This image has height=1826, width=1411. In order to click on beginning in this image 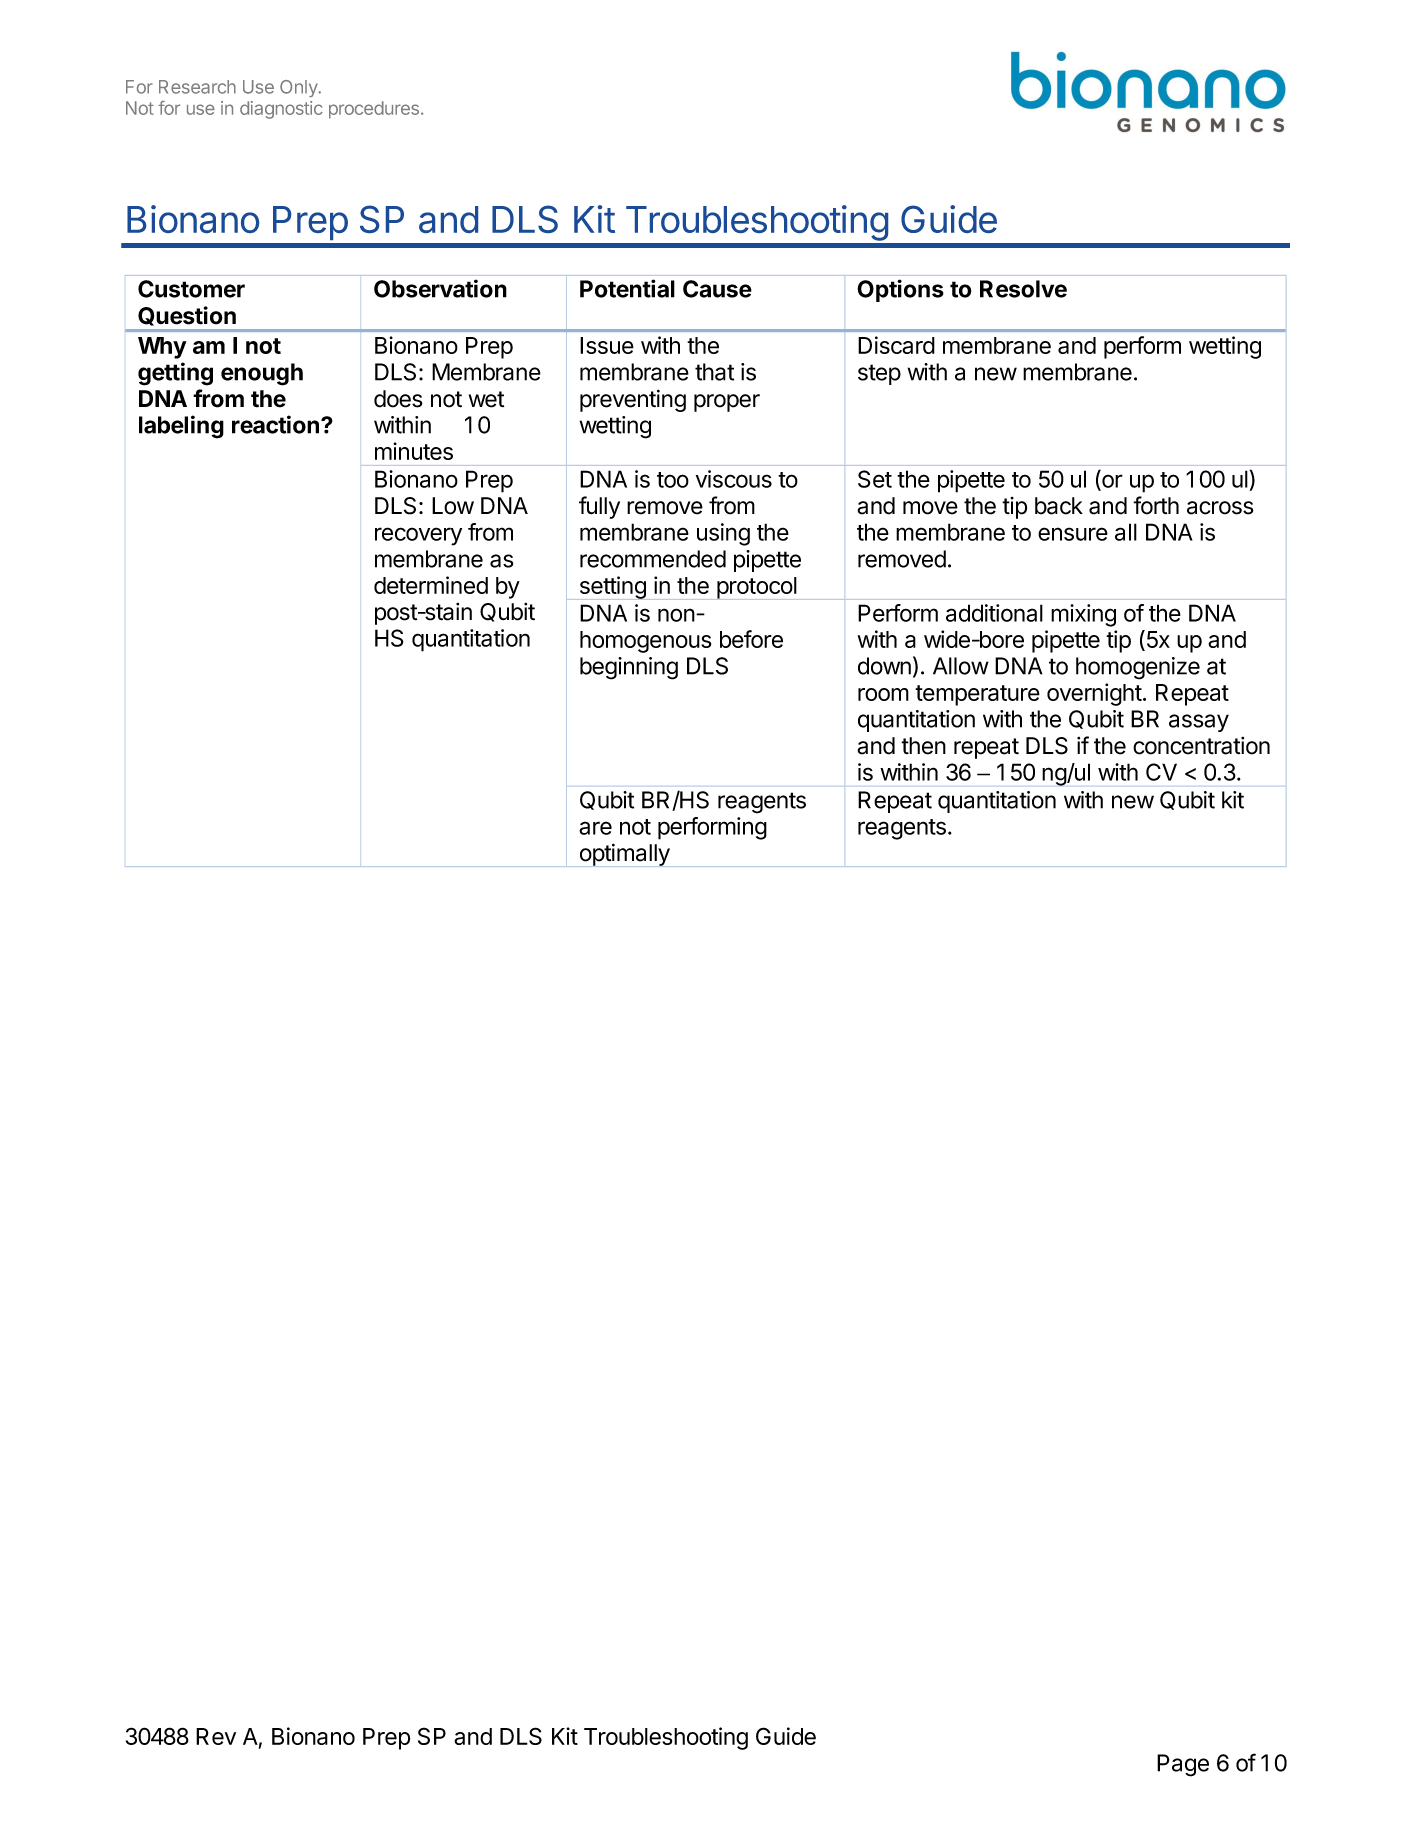, I will do `click(629, 668)`.
